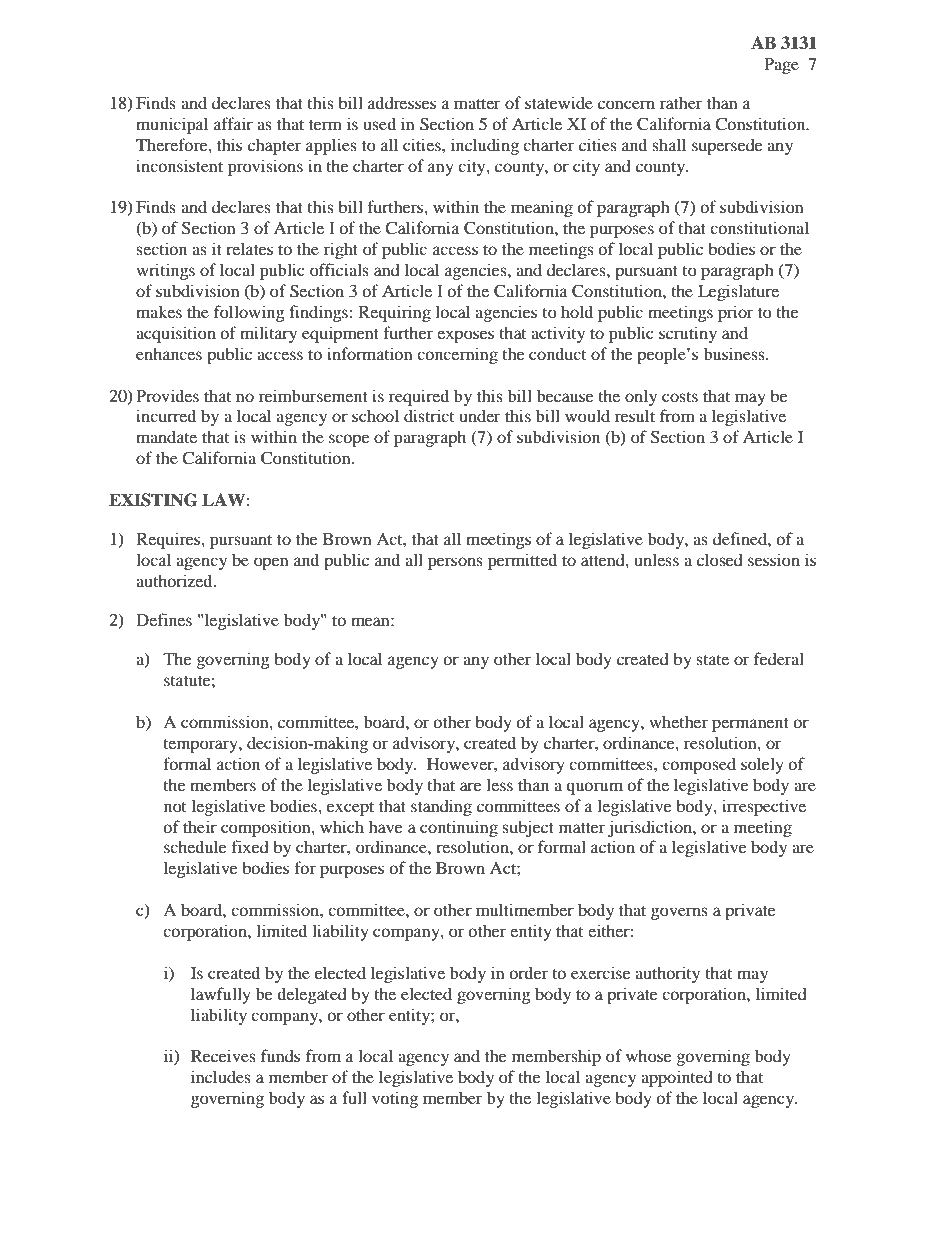 Image resolution: width=952 pixels, height=1233 pixels. I want to click on incurred, so click(166, 415).
